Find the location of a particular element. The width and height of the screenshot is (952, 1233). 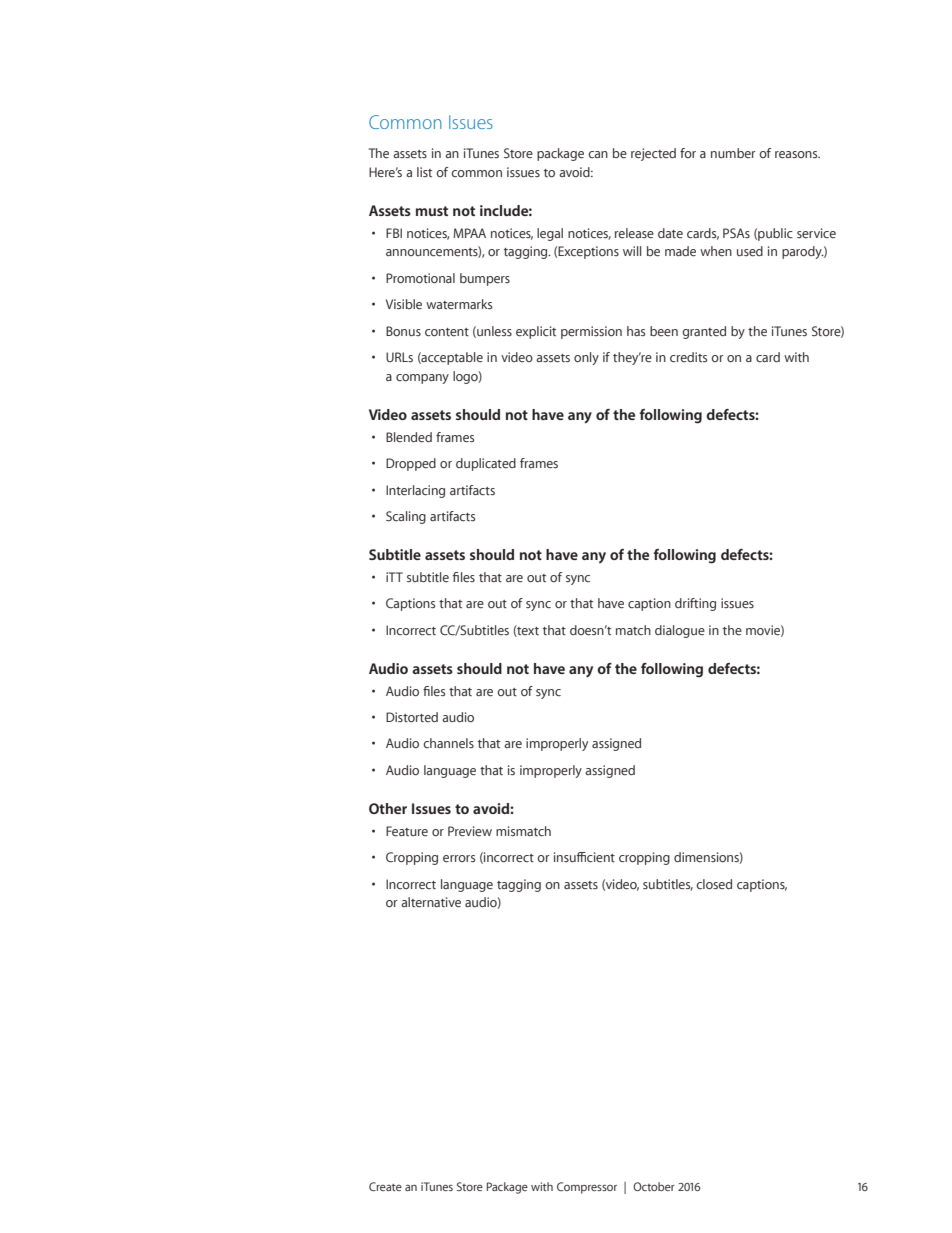

insufficient is located at coordinates (584, 857).
